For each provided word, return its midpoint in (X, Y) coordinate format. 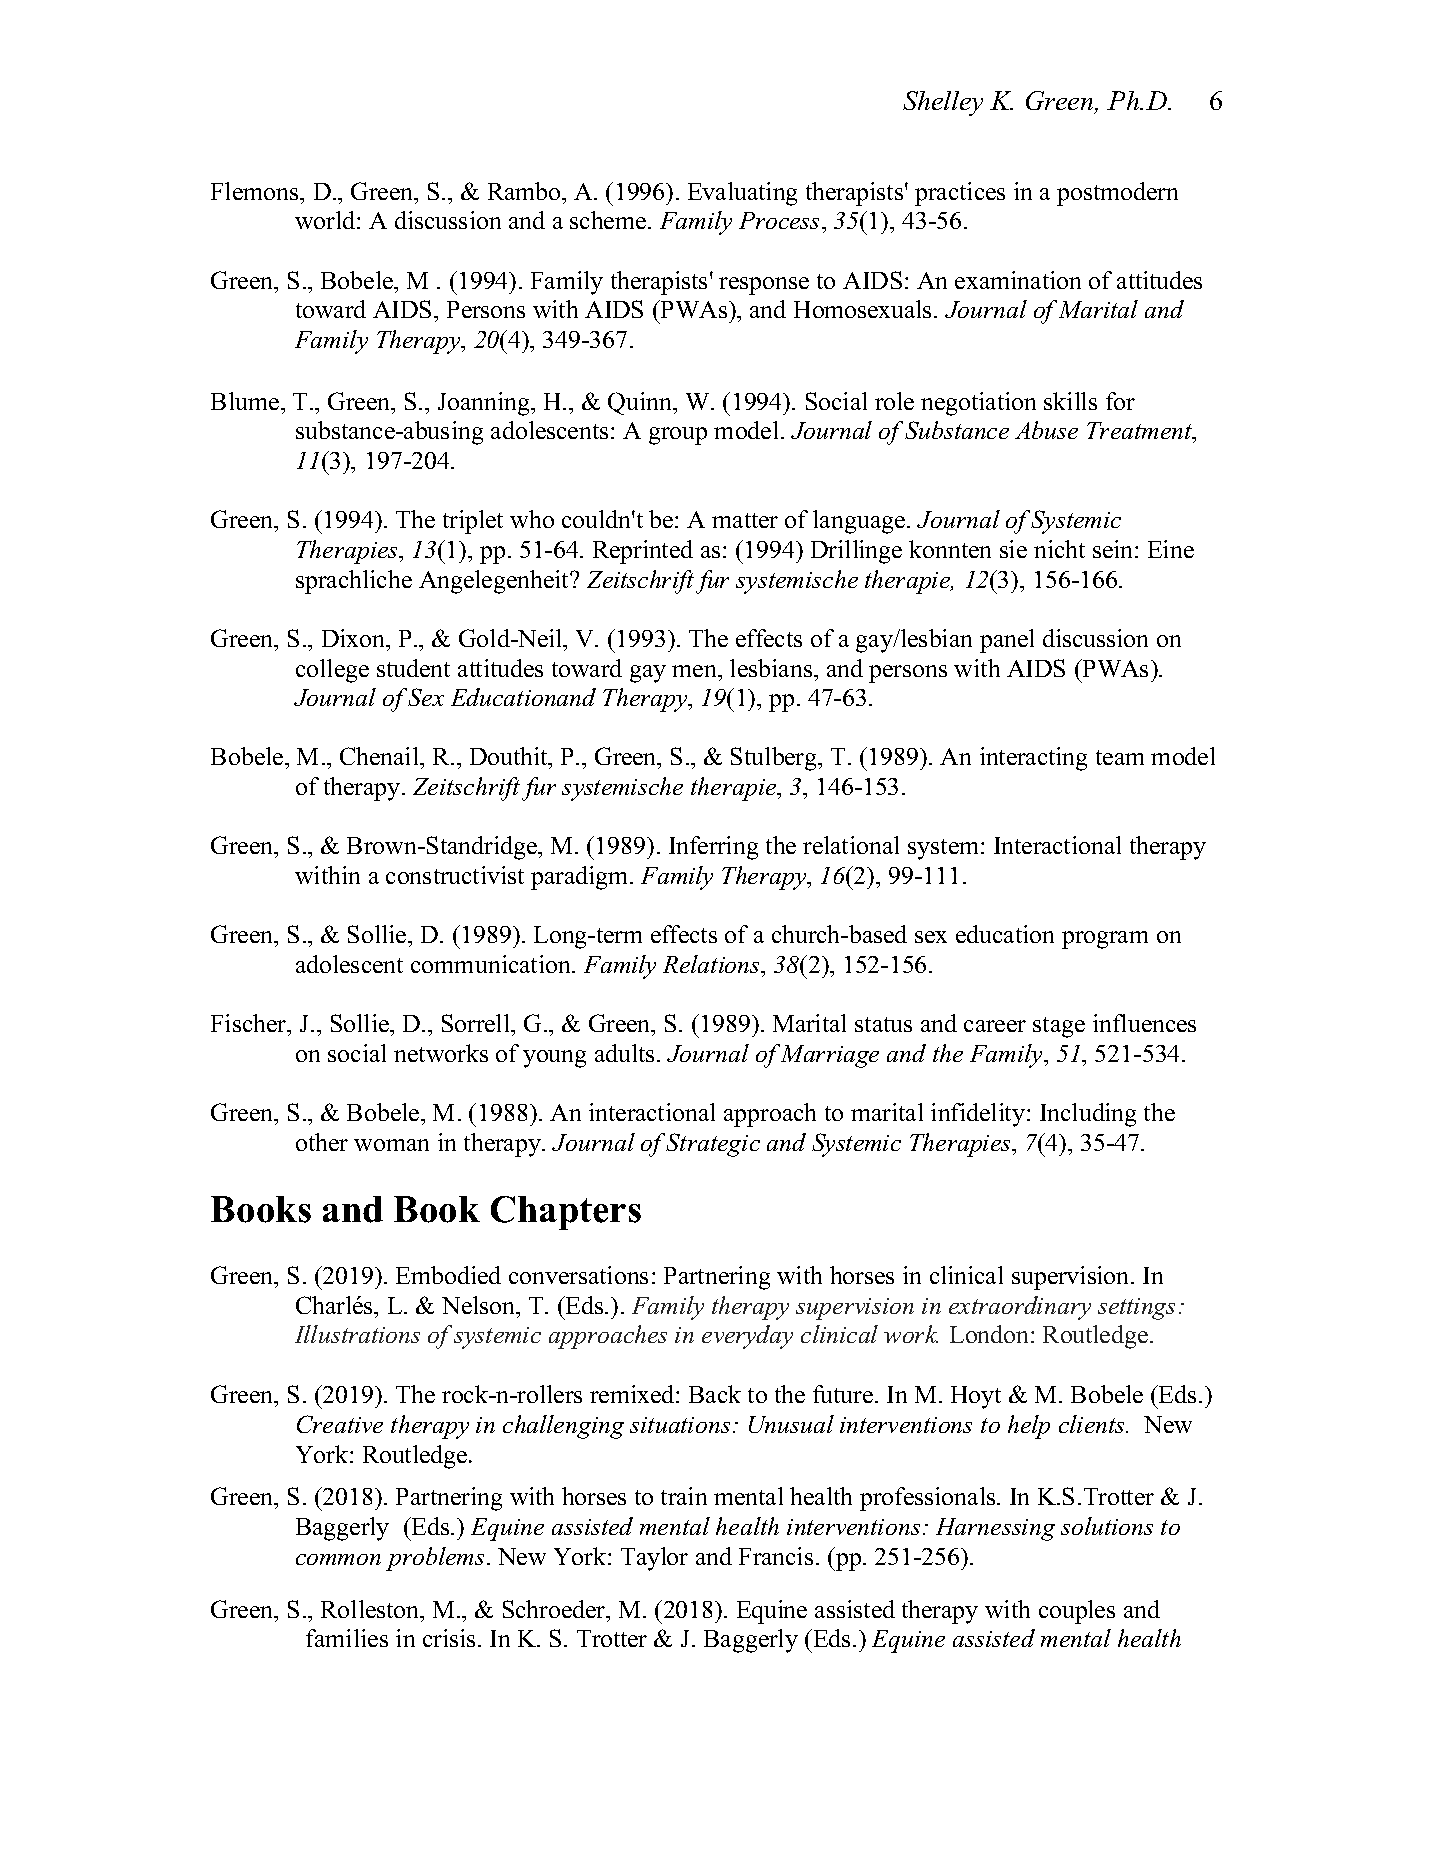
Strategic (713, 1145)
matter (745, 520)
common (338, 1559)
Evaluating (742, 194)
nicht (1059, 549)
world (326, 220)
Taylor (654, 1559)
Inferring (713, 848)
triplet (473, 522)
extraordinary (1020, 1308)
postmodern (1117, 194)
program (1105, 940)
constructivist (455, 875)
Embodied (448, 1275)
